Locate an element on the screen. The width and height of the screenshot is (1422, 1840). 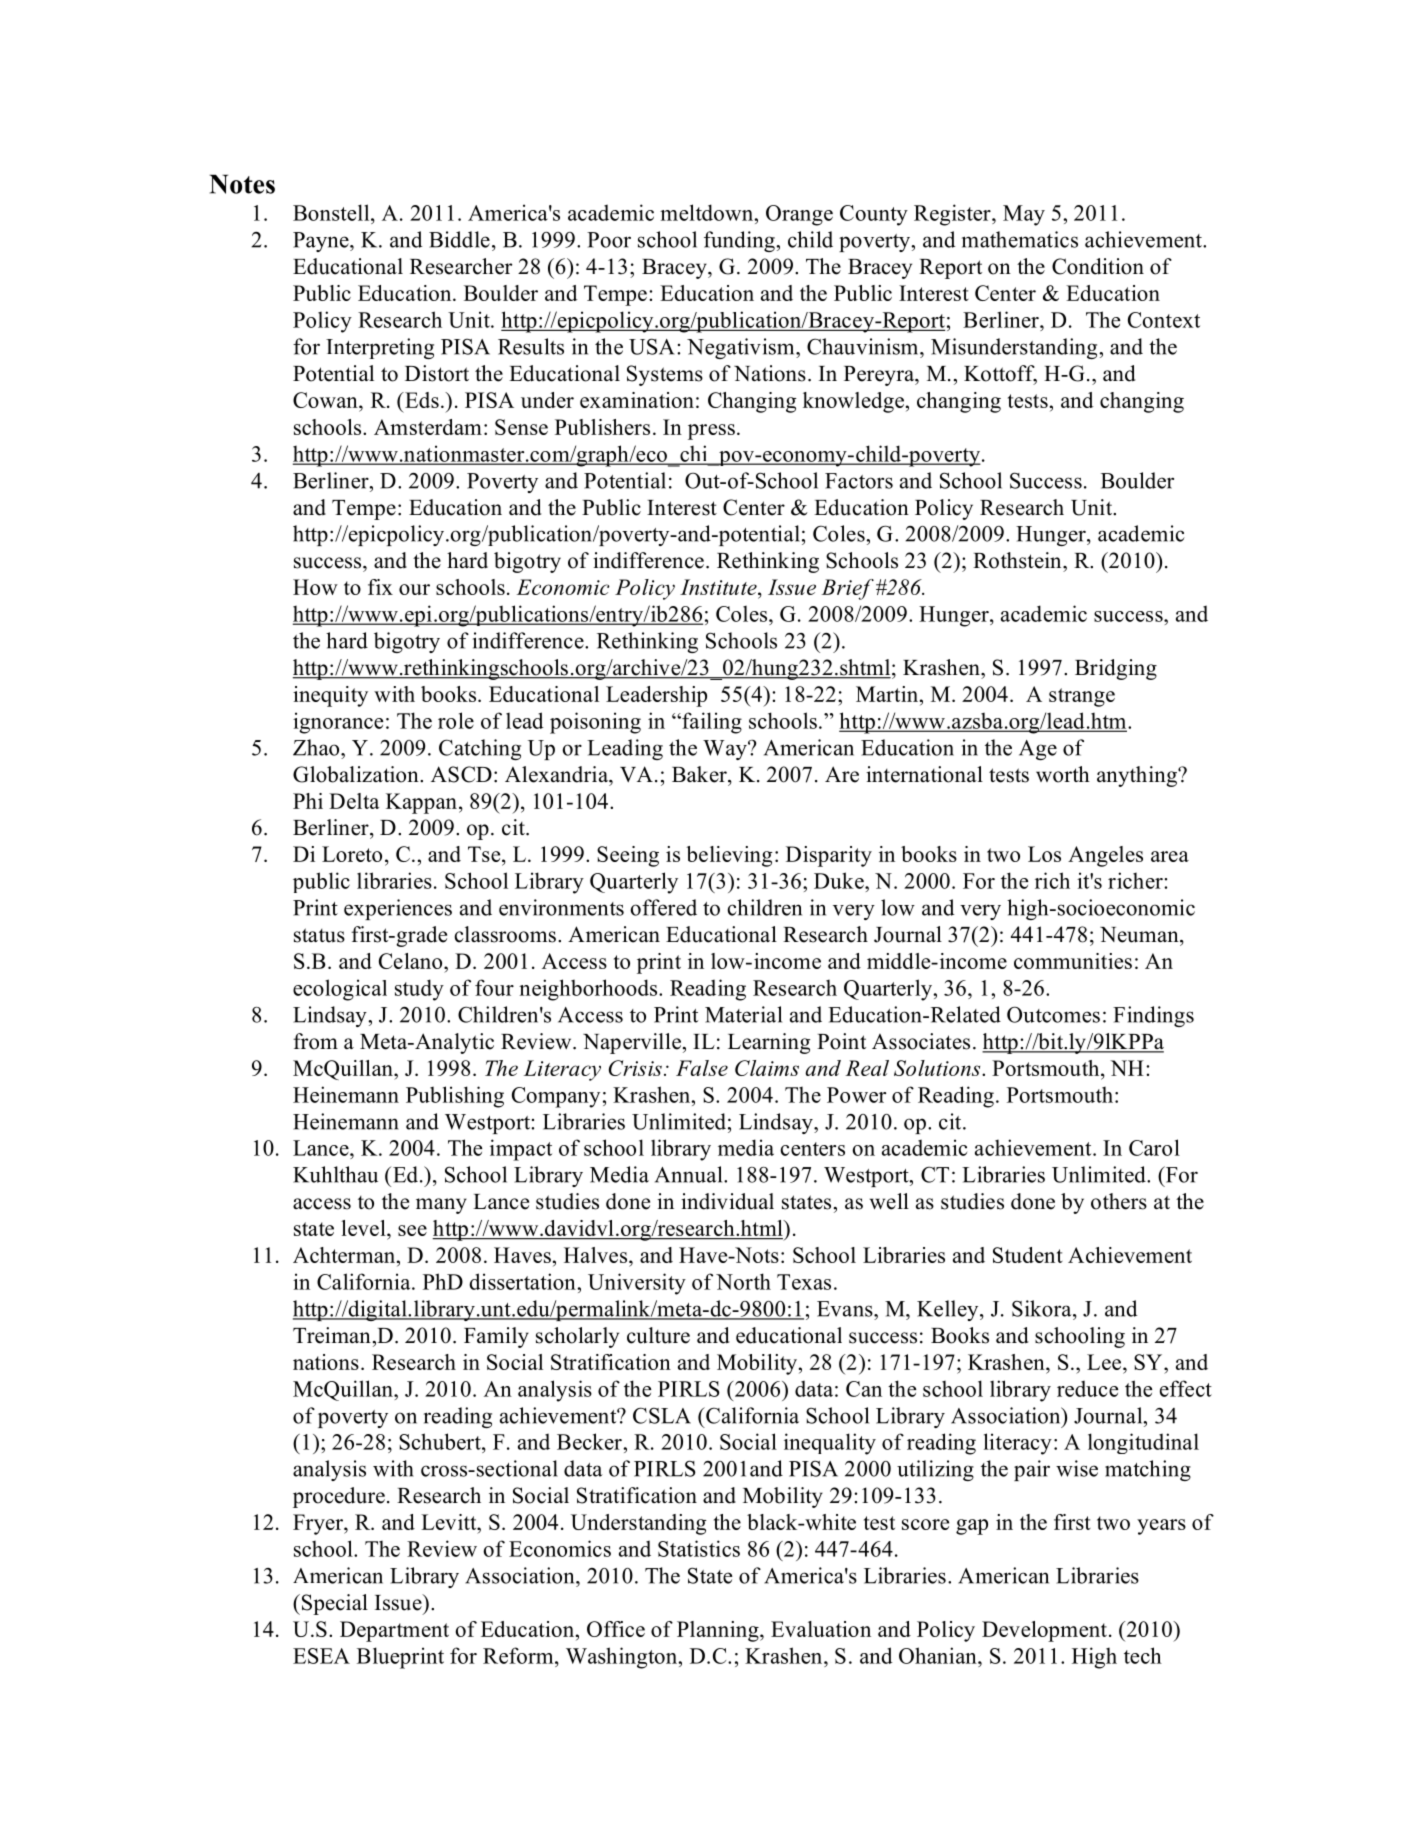
Institute is located at coordinates (719, 587).
